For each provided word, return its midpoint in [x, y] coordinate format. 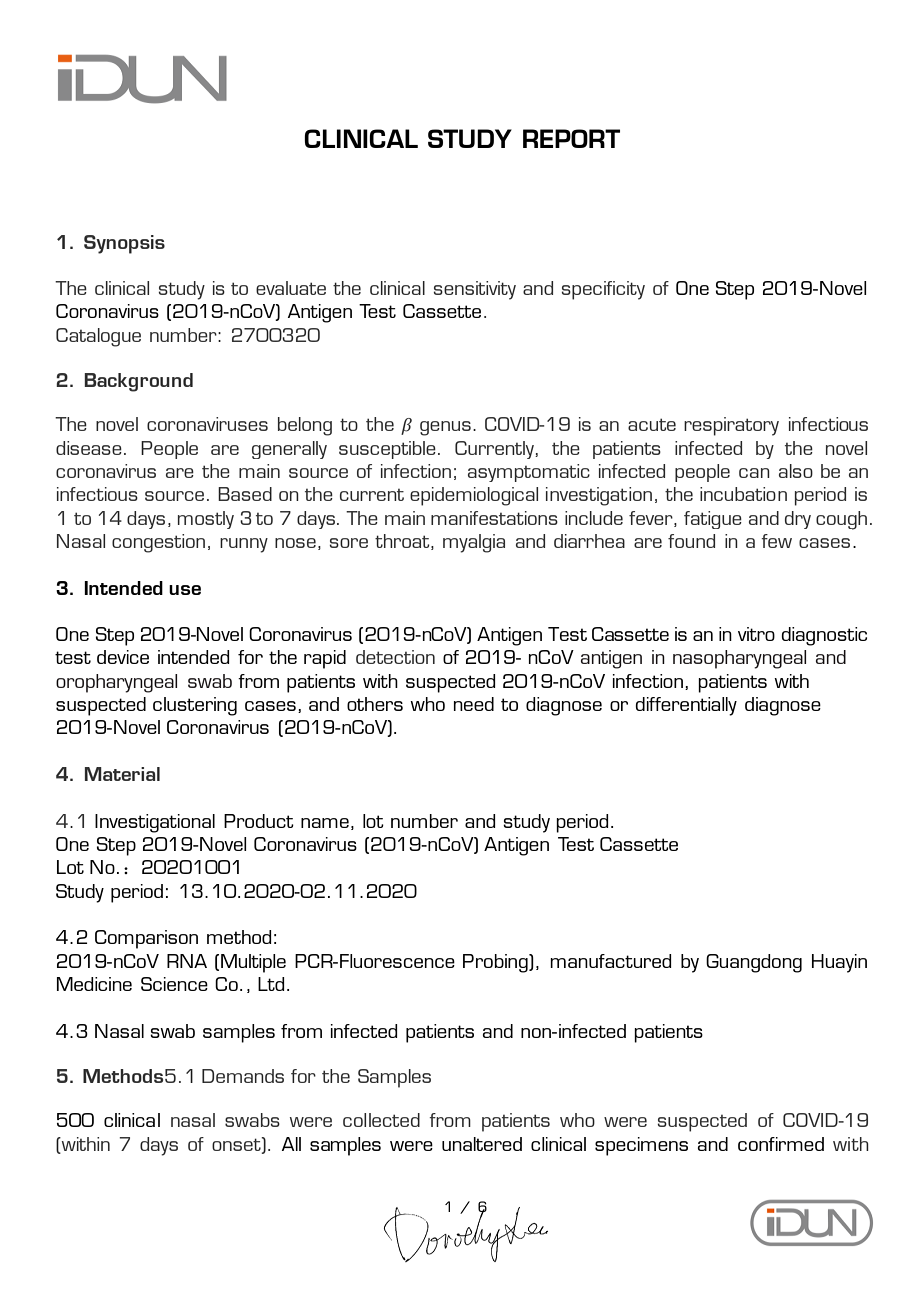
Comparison [146, 939]
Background [138, 382]
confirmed [781, 1144]
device [123, 657]
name [325, 823]
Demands [243, 1076]
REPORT [571, 138]
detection [395, 657]
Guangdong [754, 963]
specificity [603, 290]
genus [445, 428]
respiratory [731, 426]
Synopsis [124, 244]
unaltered [482, 1144]
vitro [756, 634]
